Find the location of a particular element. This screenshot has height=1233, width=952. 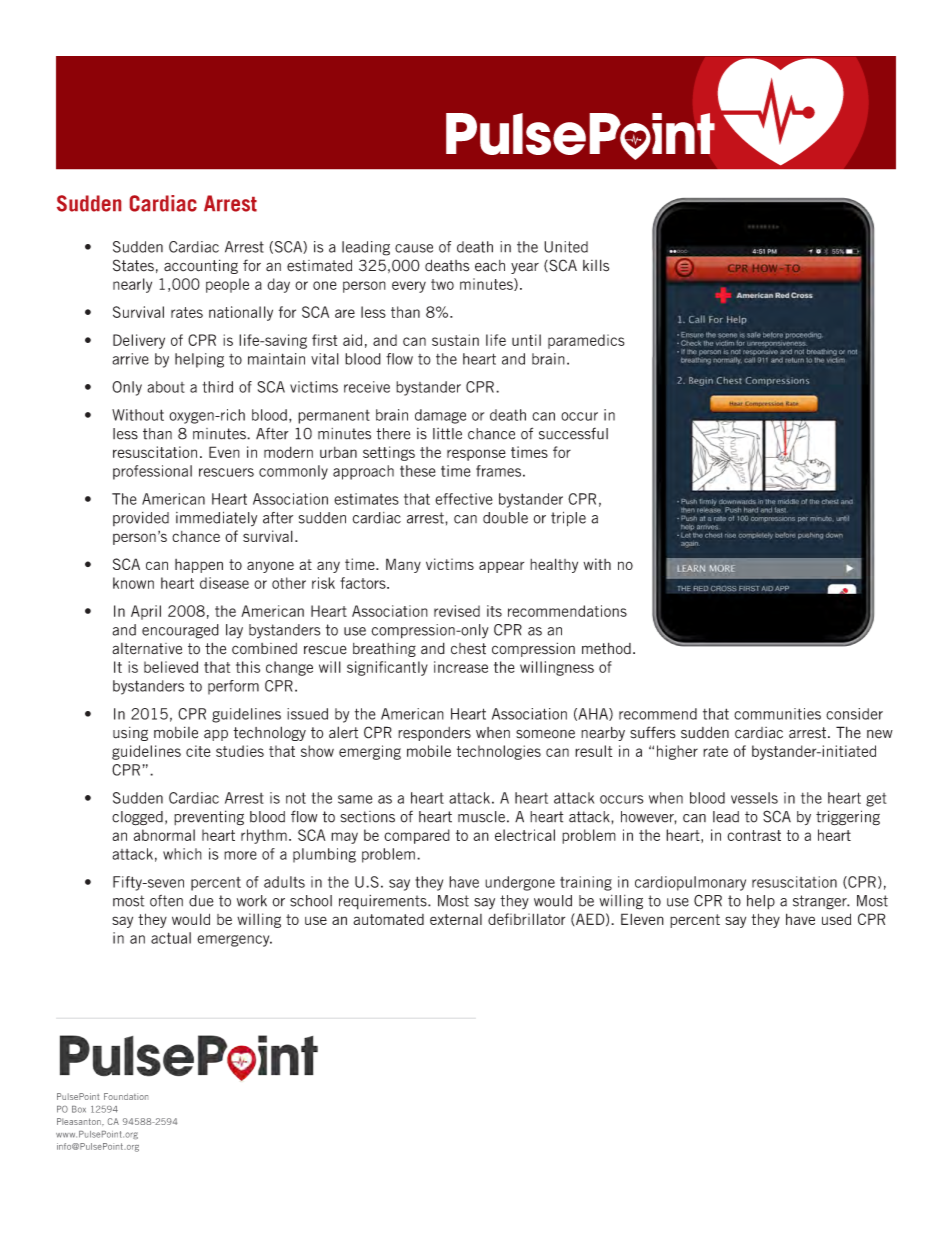

response is located at coordinates (476, 455).
